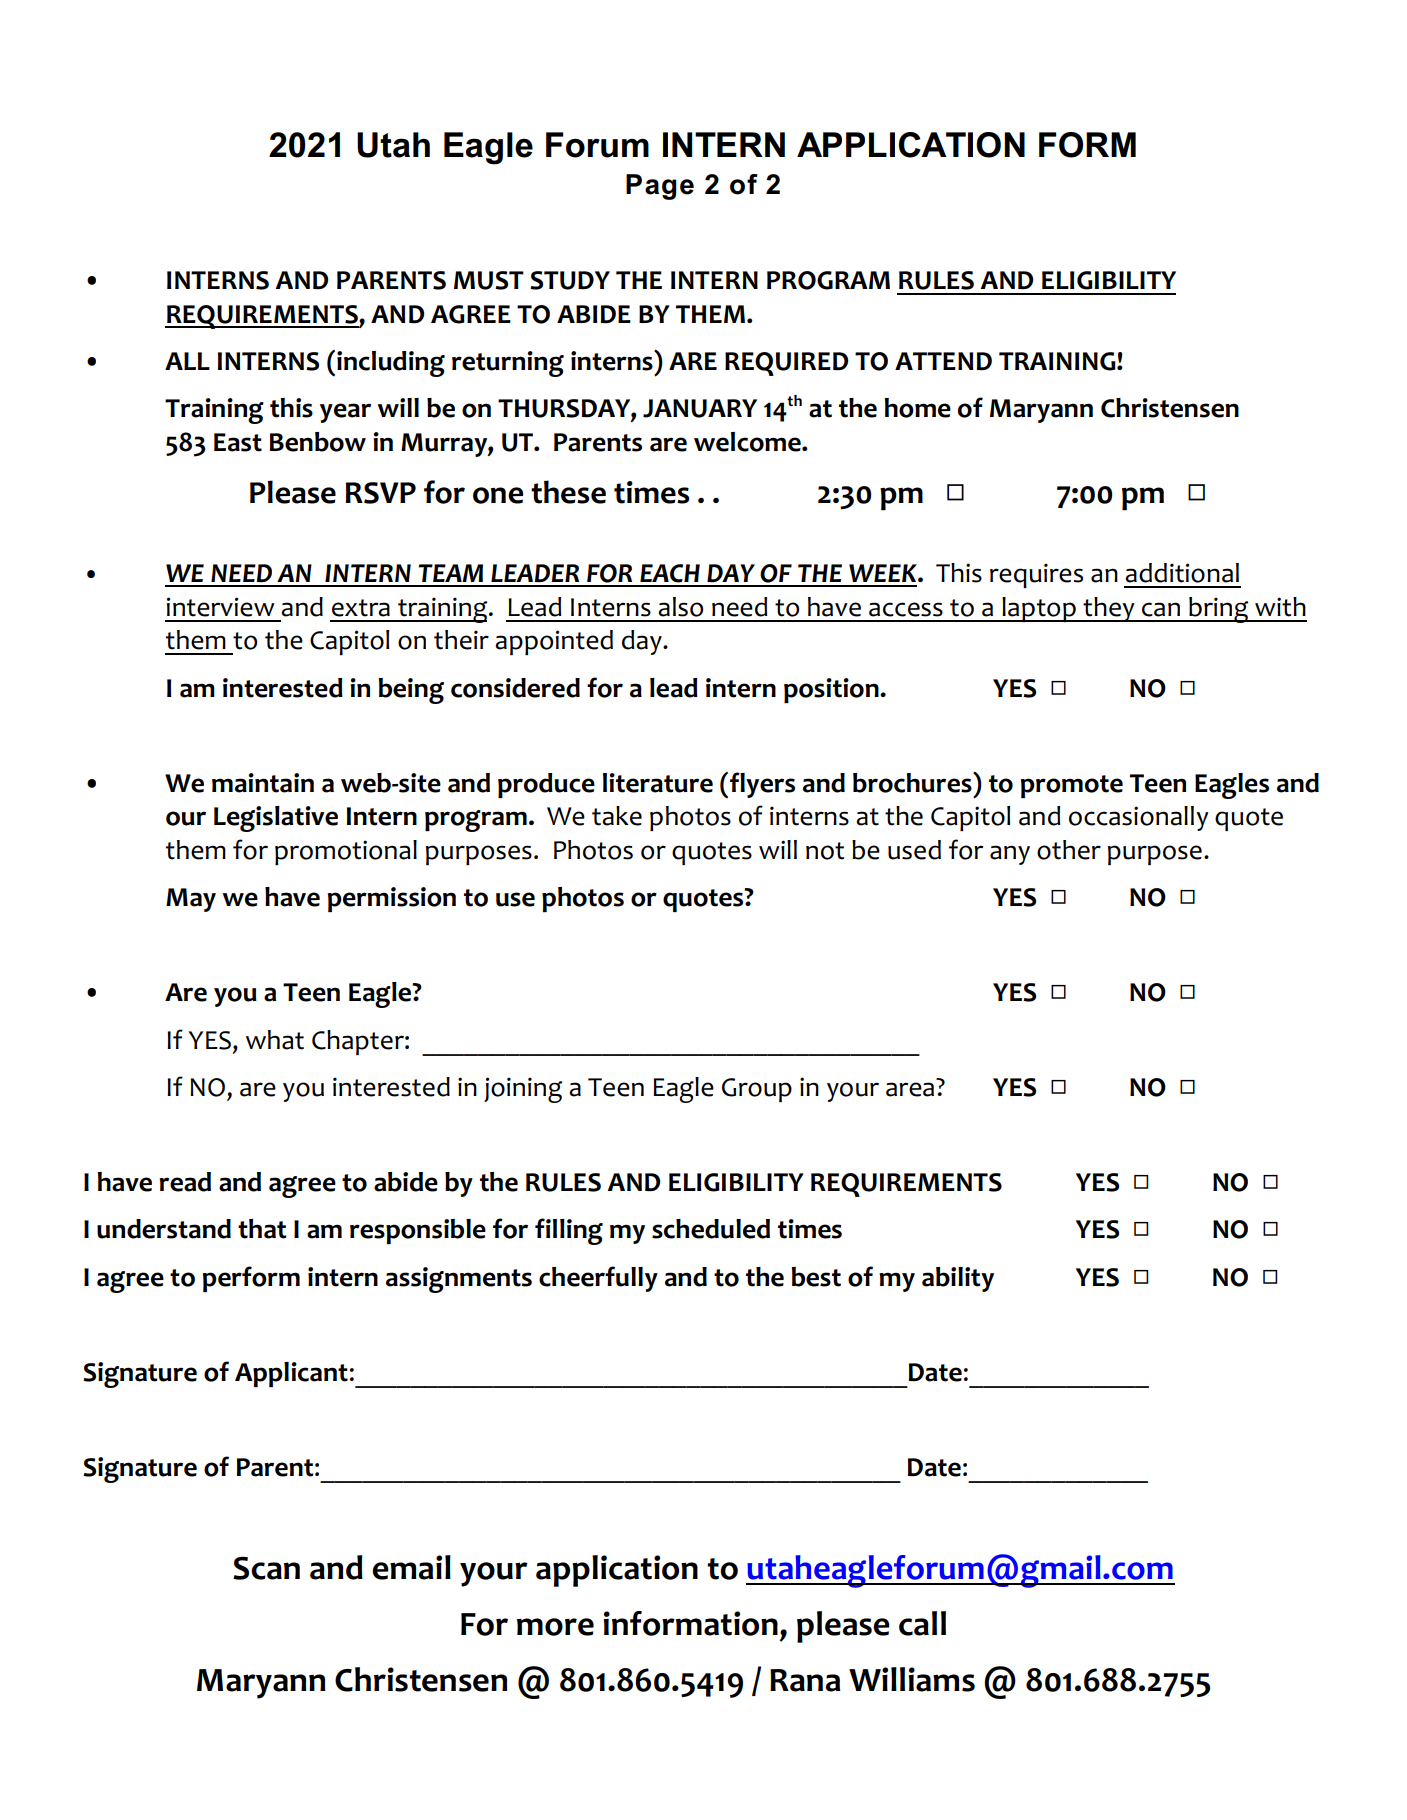 The image size is (1407, 1820). What do you see at coordinates (1109, 609) in the screenshot?
I see `they` at bounding box center [1109, 609].
